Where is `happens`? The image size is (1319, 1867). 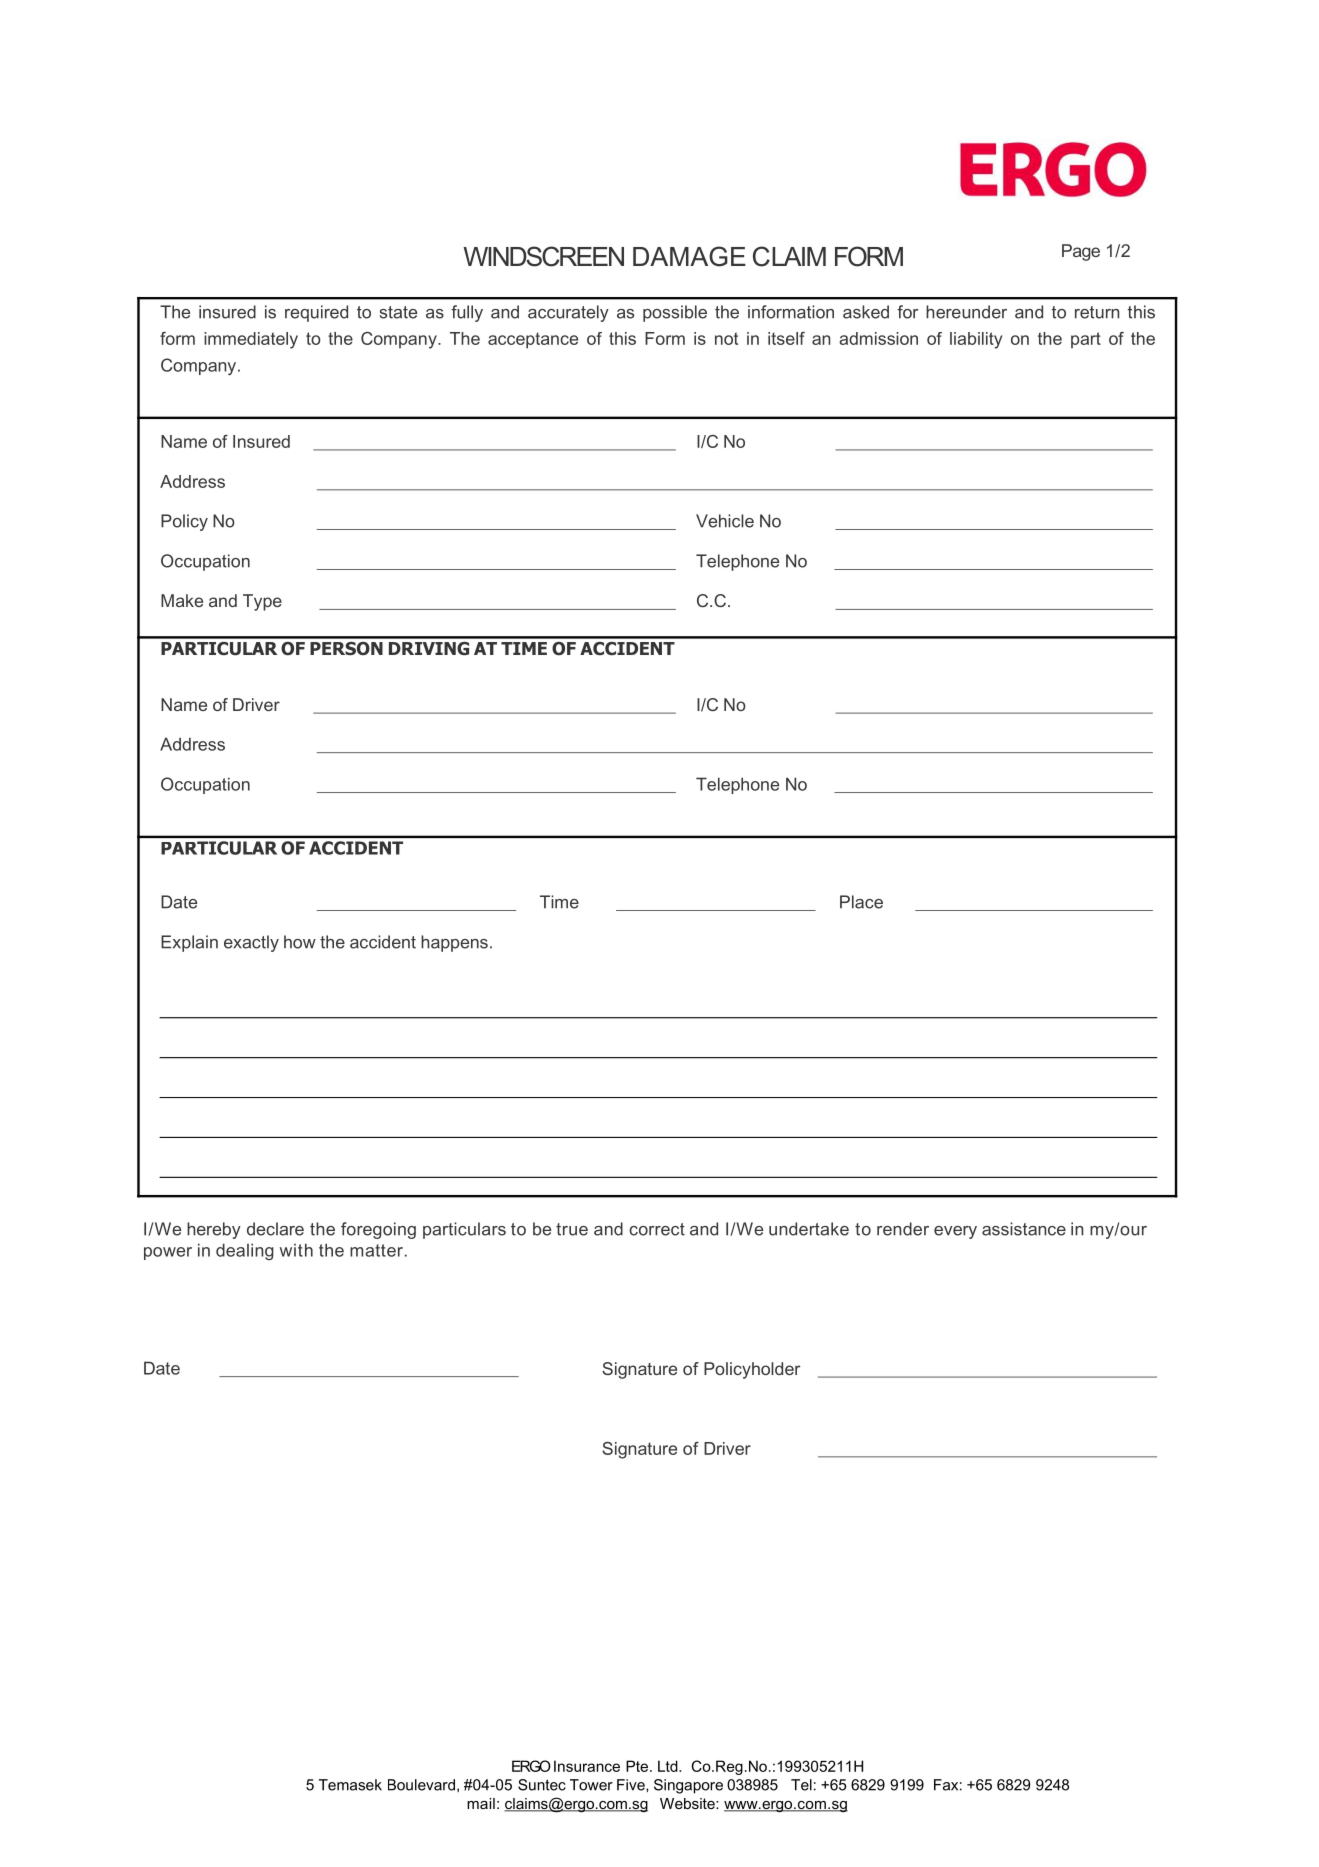 happens is located at coordinates (454, 943).
